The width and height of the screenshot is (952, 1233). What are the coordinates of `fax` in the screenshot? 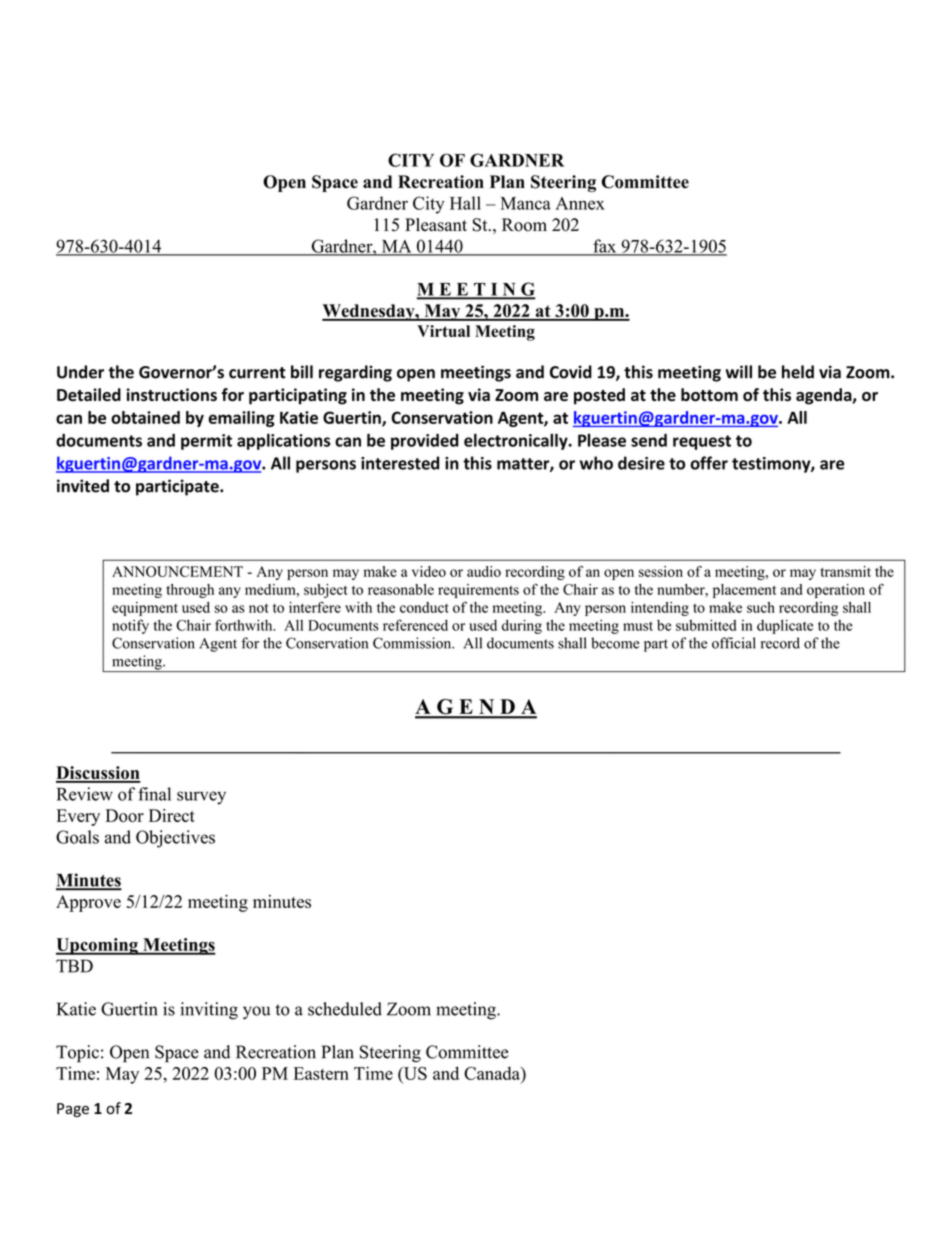 It's located at (605, 247).
